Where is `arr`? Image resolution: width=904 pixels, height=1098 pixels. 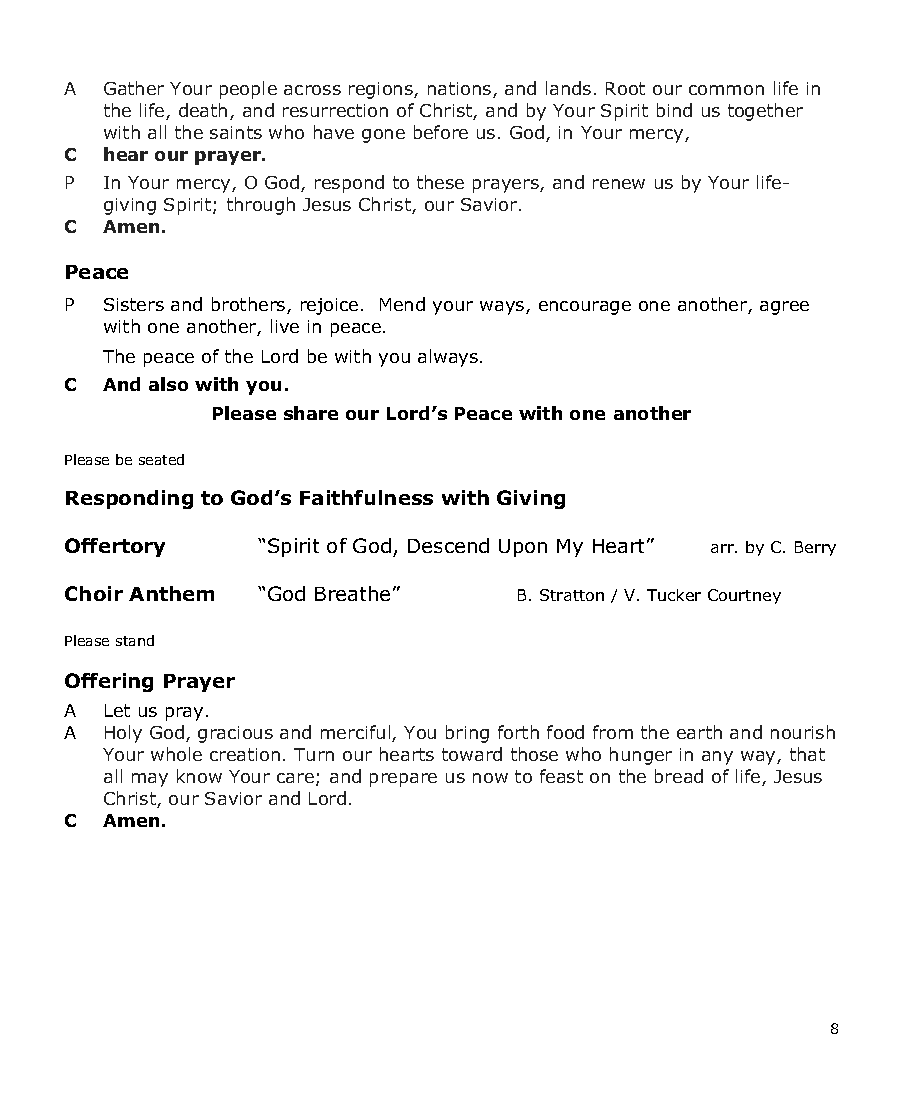
arr is located at coordinates (723, 548).
